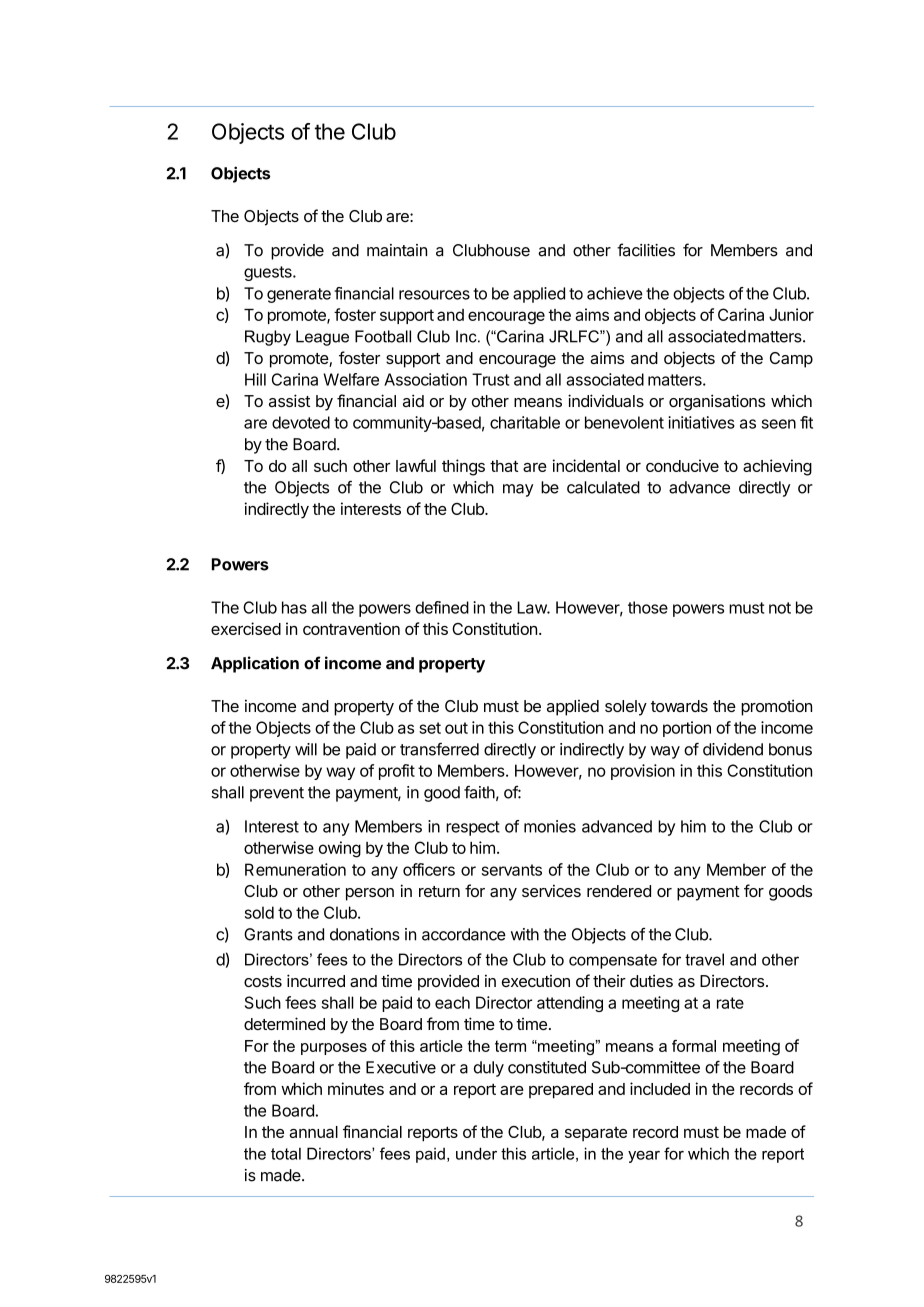  I want to click on guests, so click(269, 273).
